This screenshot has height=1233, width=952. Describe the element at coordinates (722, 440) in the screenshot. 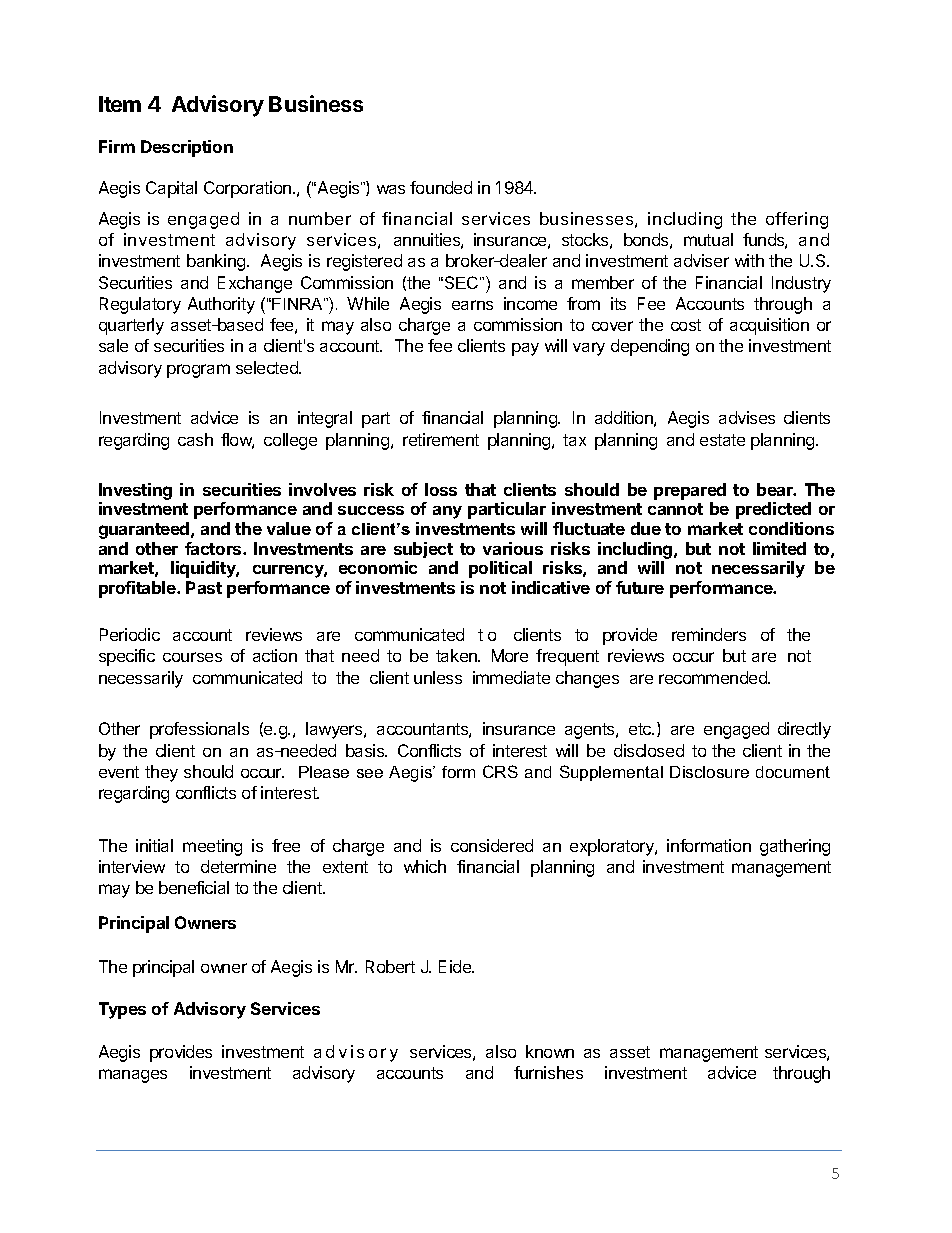

I see `estate` at that location.
